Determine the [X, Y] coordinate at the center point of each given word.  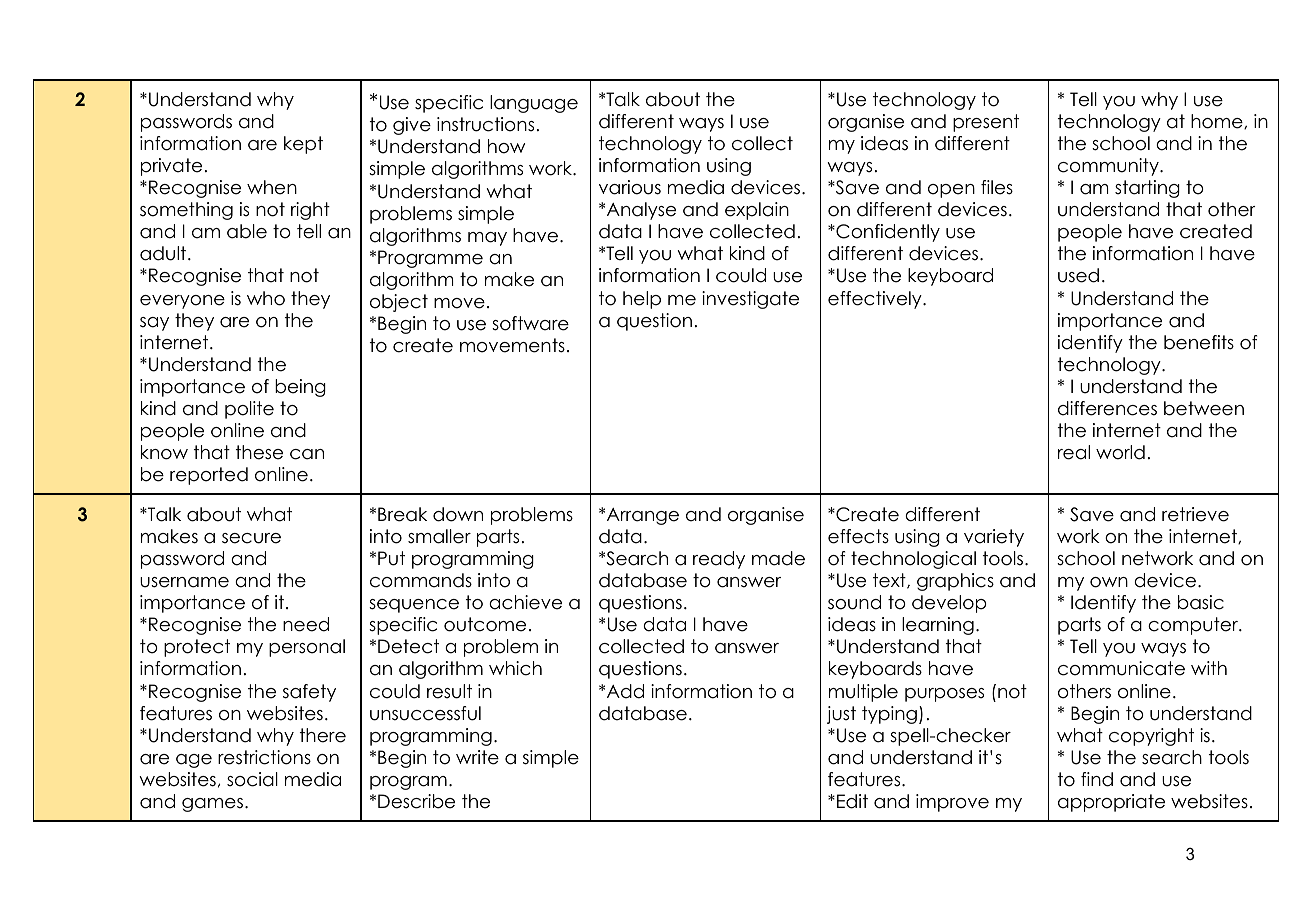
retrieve [1195, 514]
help [642, 300]
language [534, 104]
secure [251, 538]
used [1078, 275]
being [300, 388]
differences [1107, 408]
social [252, 779]
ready [719, 560]
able [247, 231]
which [515, 668]
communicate [1121, 668]
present [986, 123]
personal [307, 648]
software [530, 323]
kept [303, 145]
